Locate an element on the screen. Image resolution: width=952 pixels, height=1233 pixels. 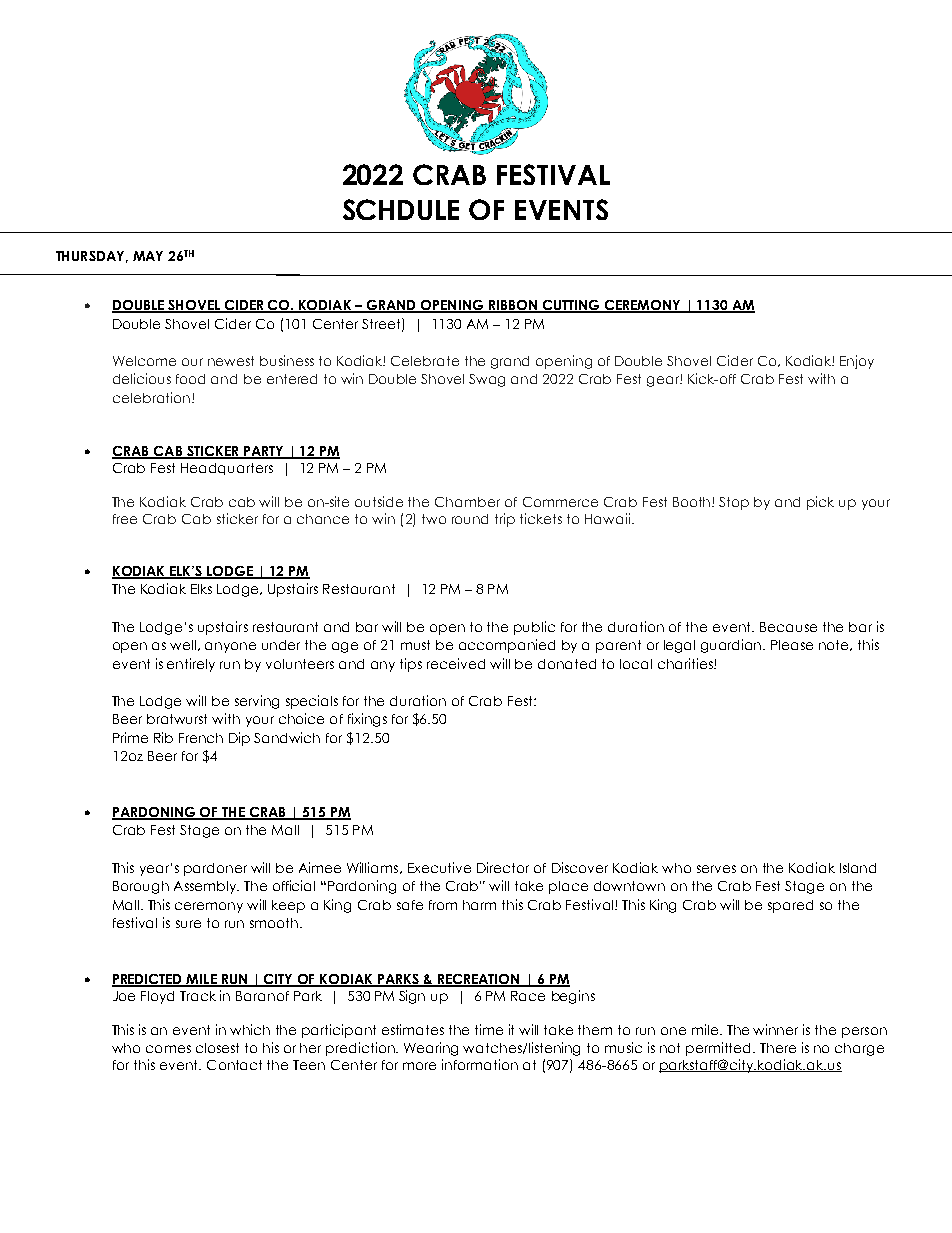
Please is located at coordinates (792, 645).
